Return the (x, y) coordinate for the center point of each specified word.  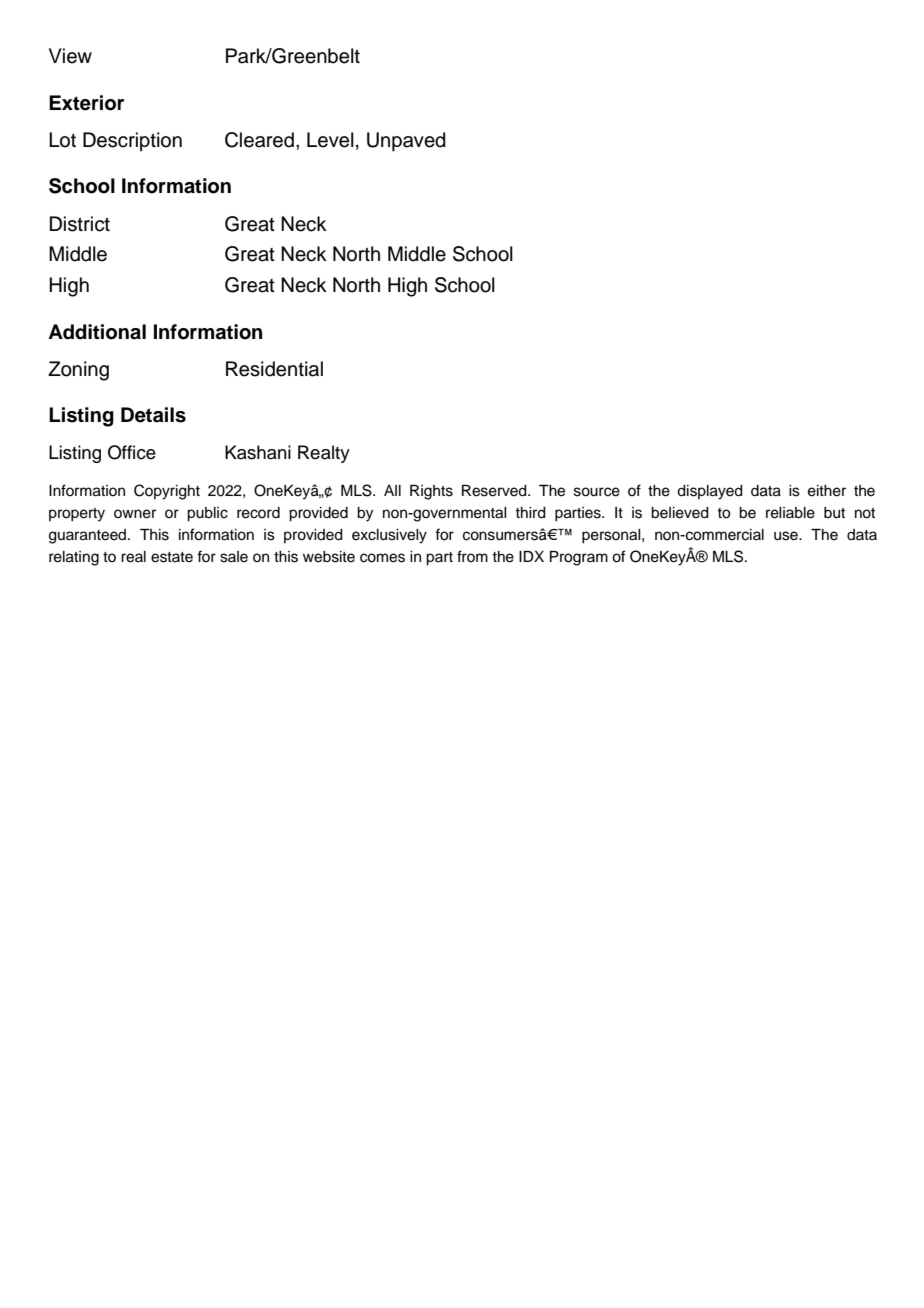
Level (330, 140)
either (827, 491)
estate (172, 557)
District (80, 224)
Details (153, 415)
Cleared (259, 140)
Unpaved (406, 142)
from (472, 556)
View (70, 56)
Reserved (495, 491)
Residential (274, 369)
